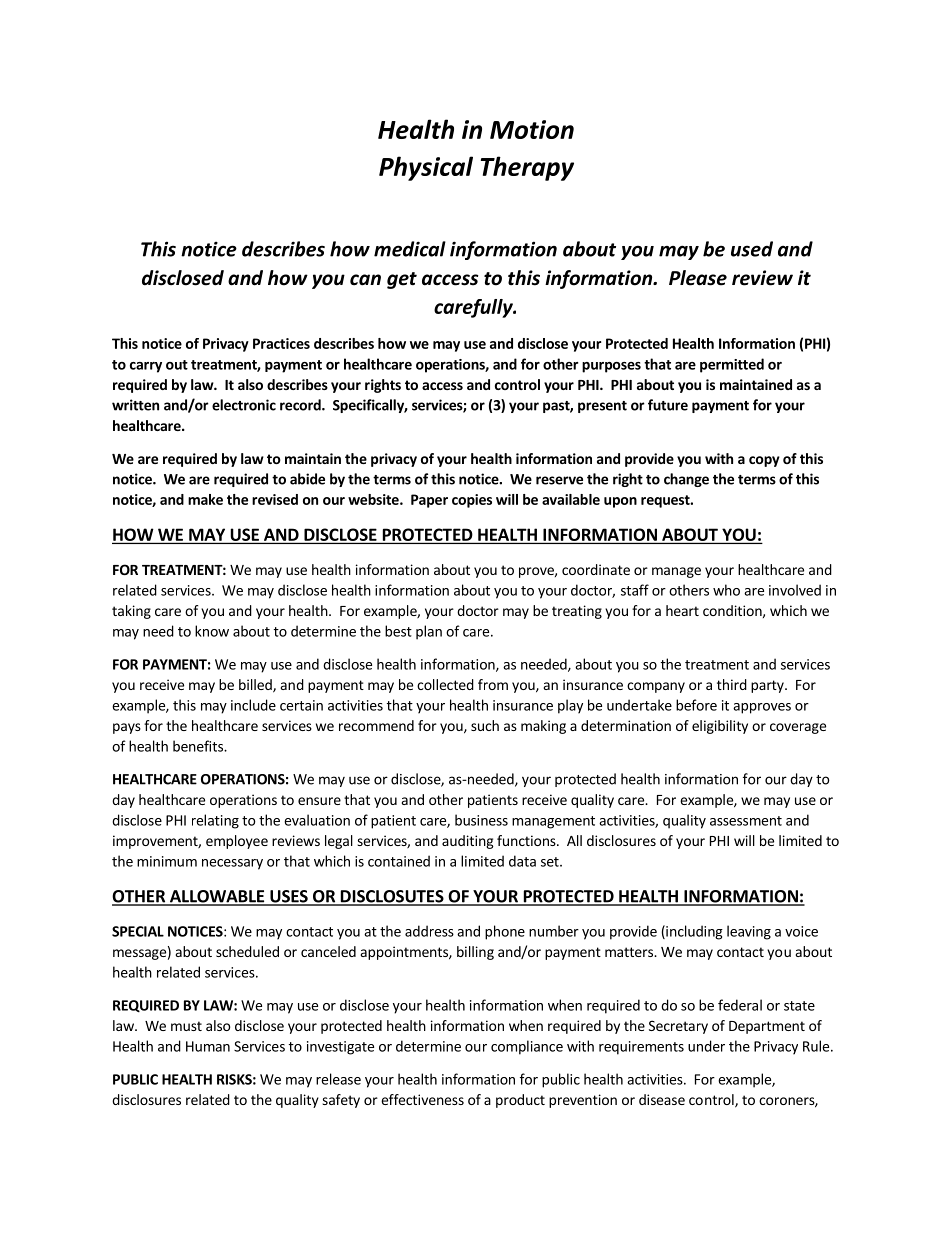 The width and height of the screenshot is (952, 1233). I want to click on Therapy, so click(527, 168).
